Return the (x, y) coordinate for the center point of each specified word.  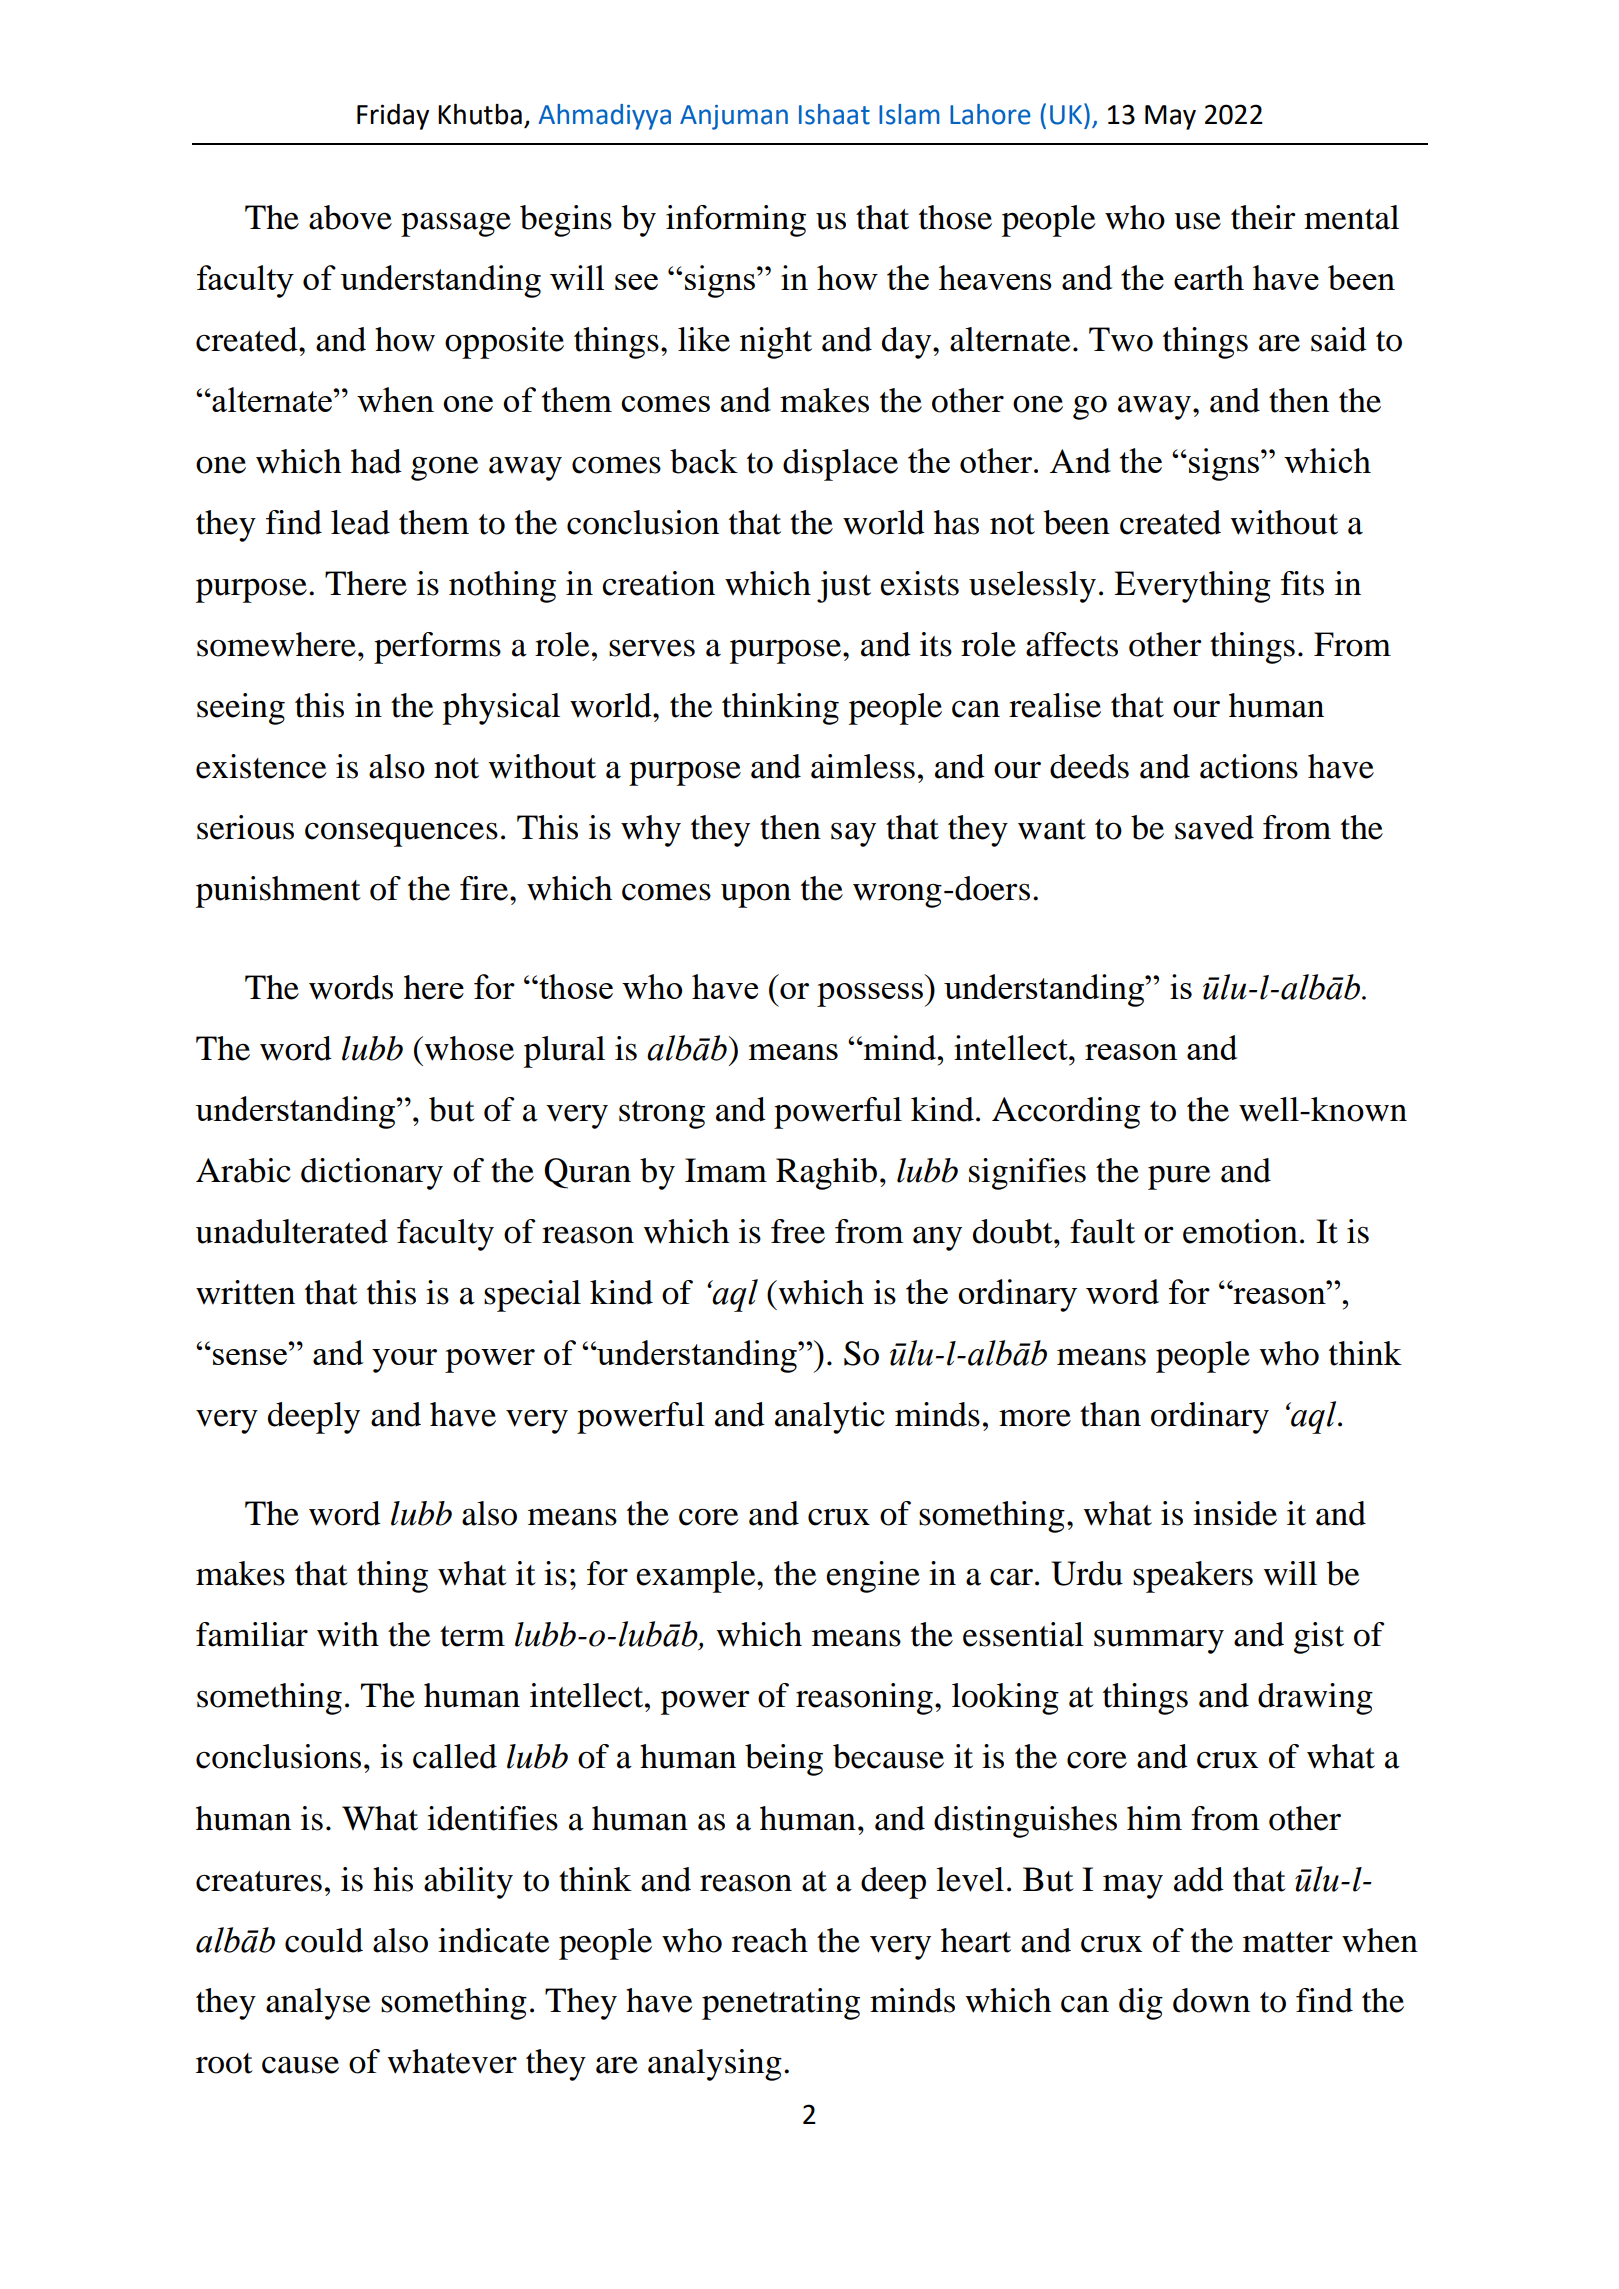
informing (736, 221)
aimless (863, 766)
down (1211, 2000)
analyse (318, 2004)
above (350, 217)
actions (1249, 766)
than (1110, 1414)
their (1263, 217)
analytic (830, 1418)
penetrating (781, 2004)
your (404, 1361)
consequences (401, 834)
